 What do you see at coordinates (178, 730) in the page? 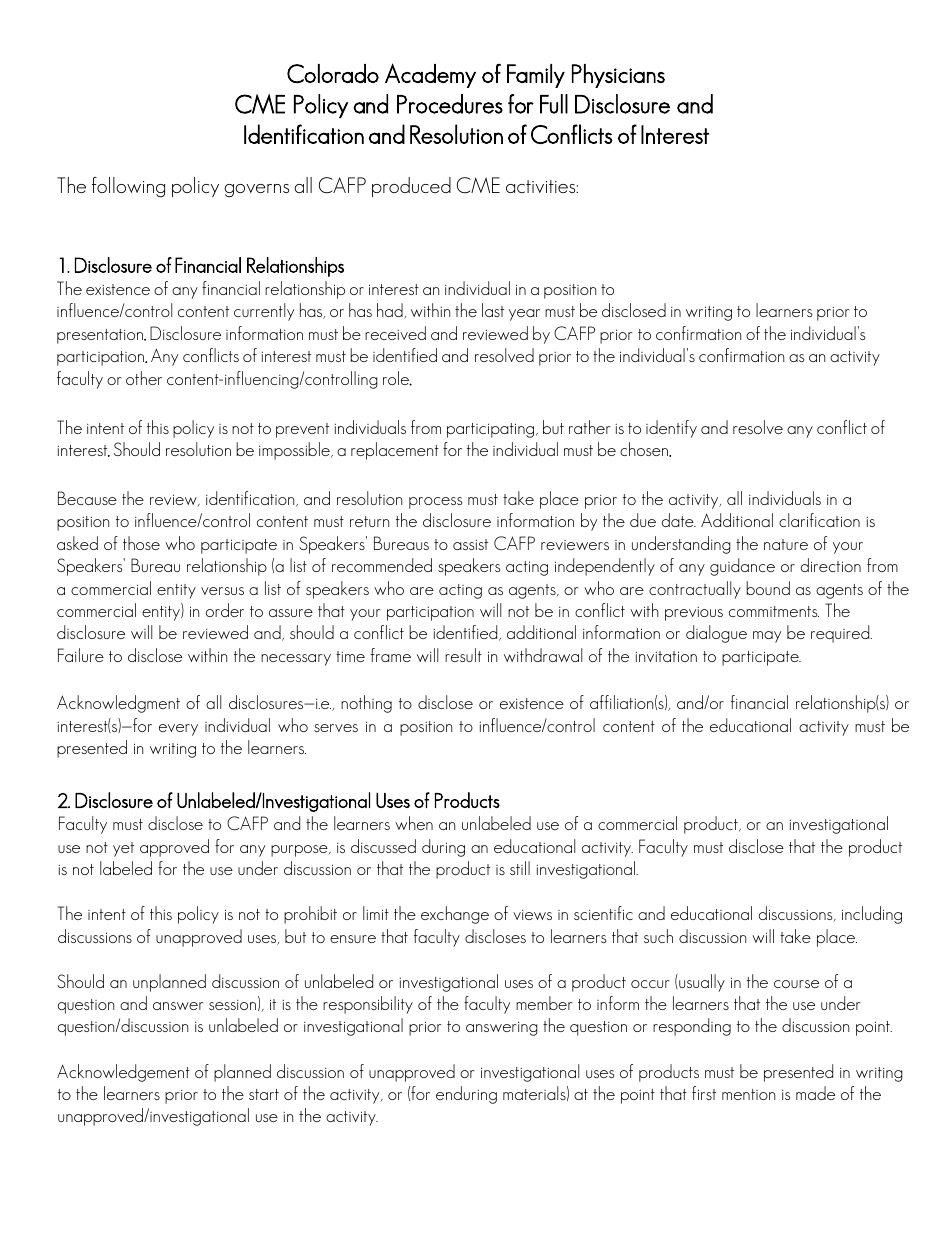
I see `every` at bounding box center [178, 730].
